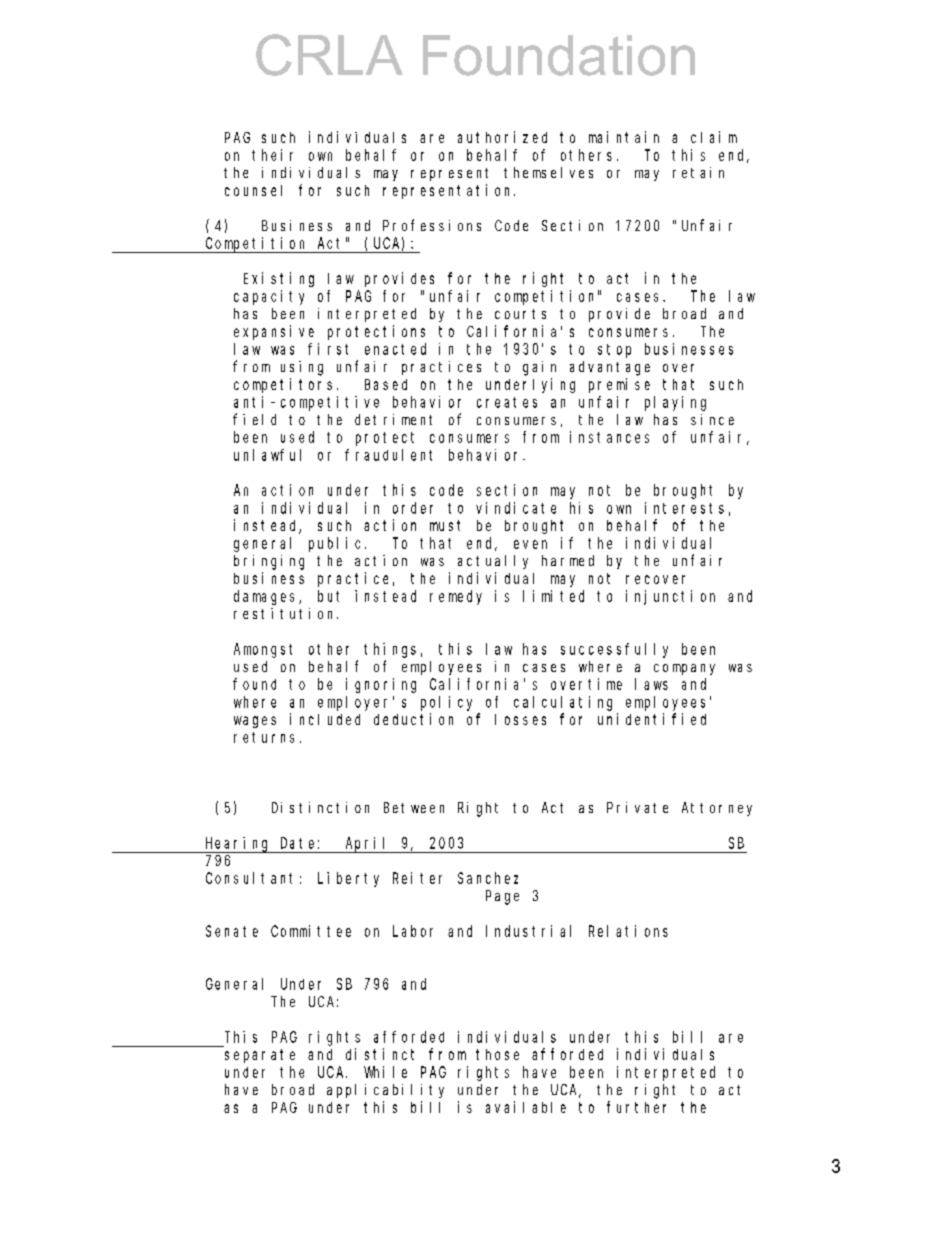 The height and width of the screenshot is (1233, 952). Describe the element at coordinates (675, 403) in the screenshot. I see `playing` at that location.
